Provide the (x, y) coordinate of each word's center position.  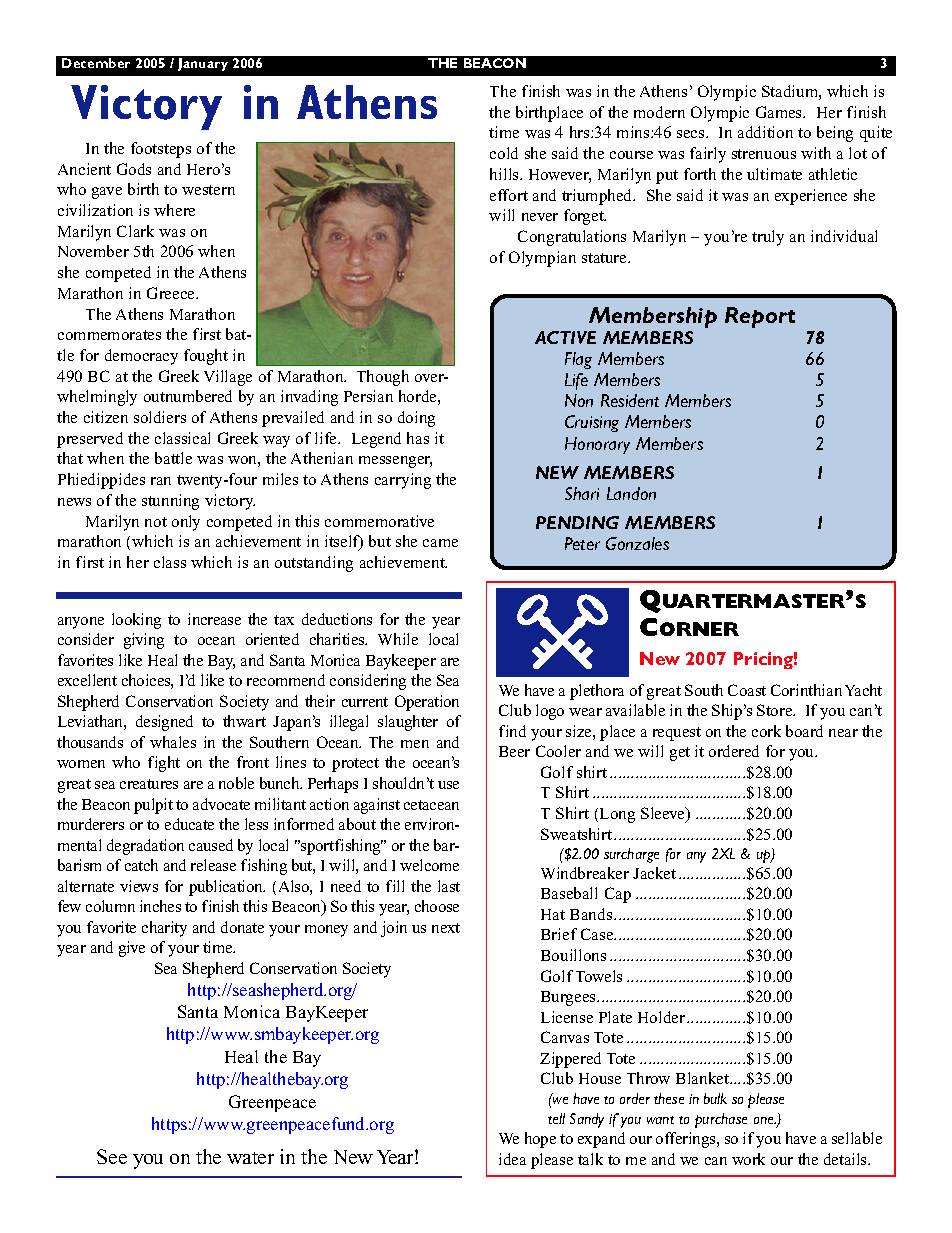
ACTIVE (565, 337)
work (748, 1159)
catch (141, 865)
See (112, 1156)
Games (780, 112)
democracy (141, 357)
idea (512, 1159)
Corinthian (806, 690)
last (449, 886)
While (398, 639)
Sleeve (664, 814)
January (203, 64)
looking (136, 621)
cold (504, 153)
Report (760, 317)
